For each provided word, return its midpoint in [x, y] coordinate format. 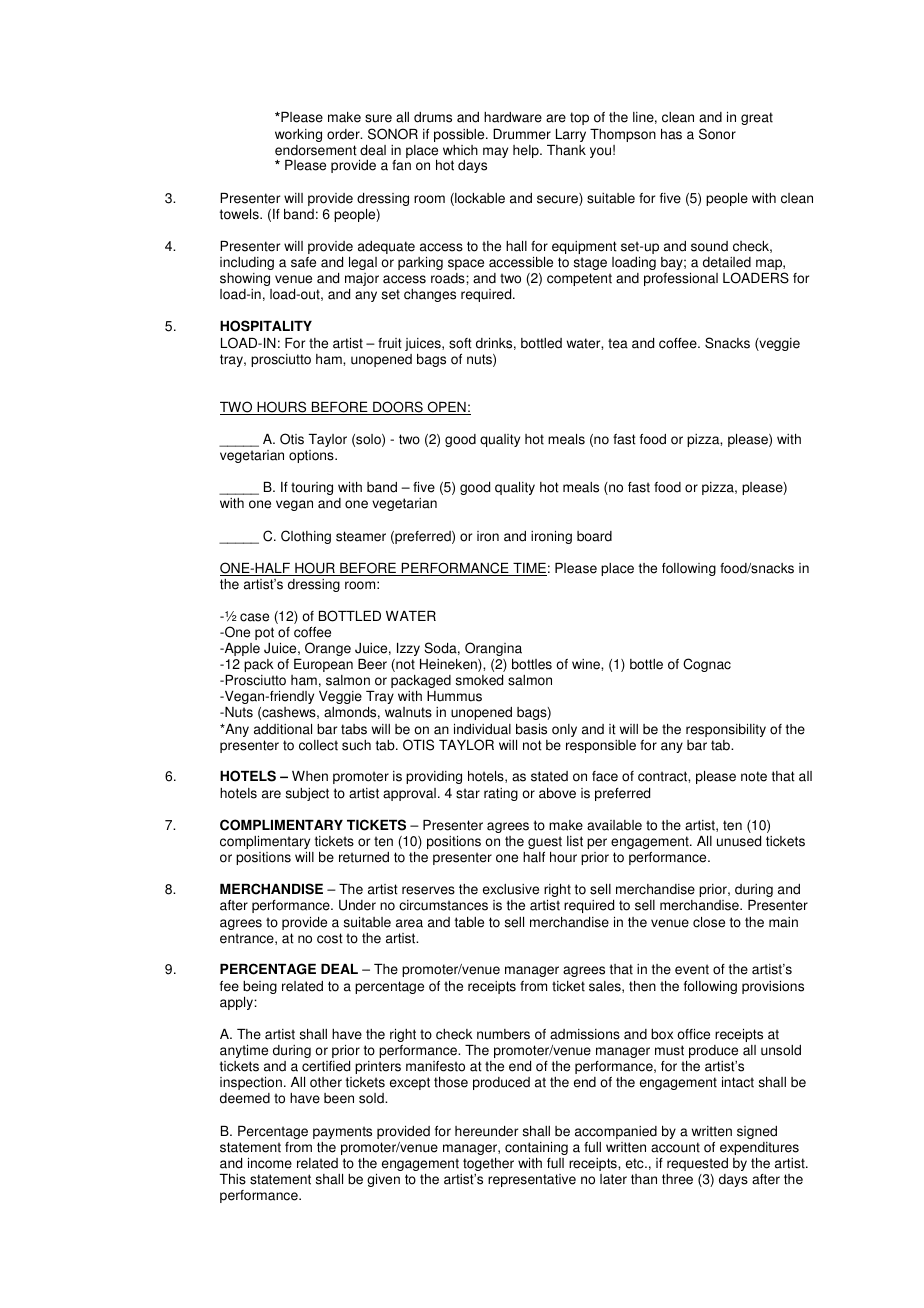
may [495, 152]
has [671, 134]
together [488, 1164]
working [298, 135]
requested [697, 1164]
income [270, 1163]
